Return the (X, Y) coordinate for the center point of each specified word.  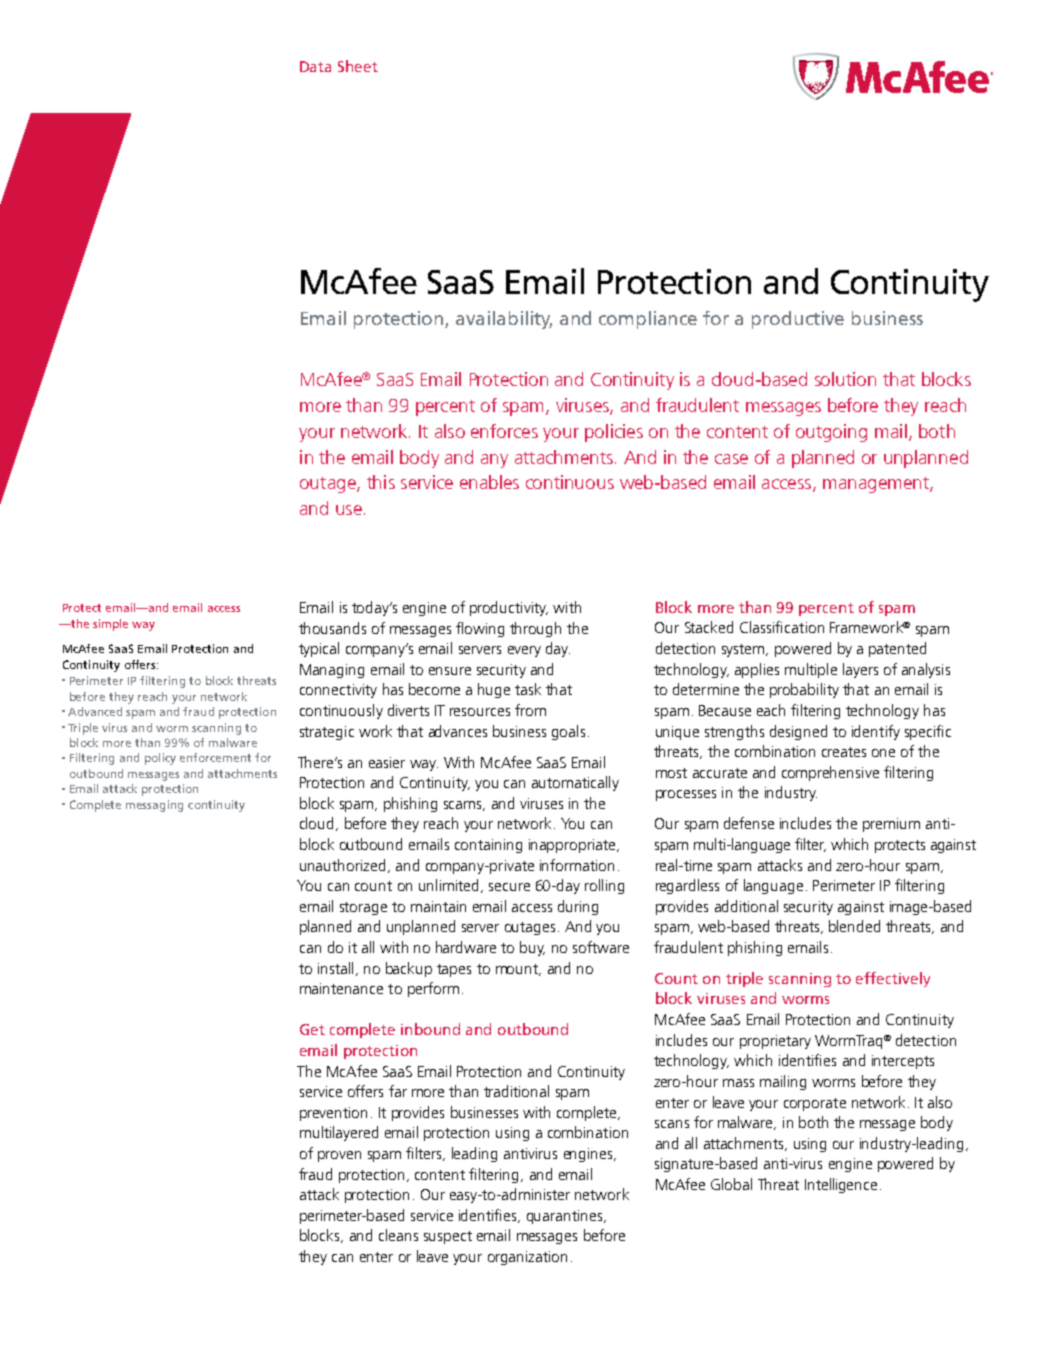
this (381, 482)
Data (315, 66)
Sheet (358, 66)
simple (110, 625)
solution (845, 379)
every (524, 651)
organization (527, 1258)
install (335, 968)
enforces (504, 431)
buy (532, 948)
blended (854, 926)
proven (339, 1156)
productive (798, 320)
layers (860, 670)
